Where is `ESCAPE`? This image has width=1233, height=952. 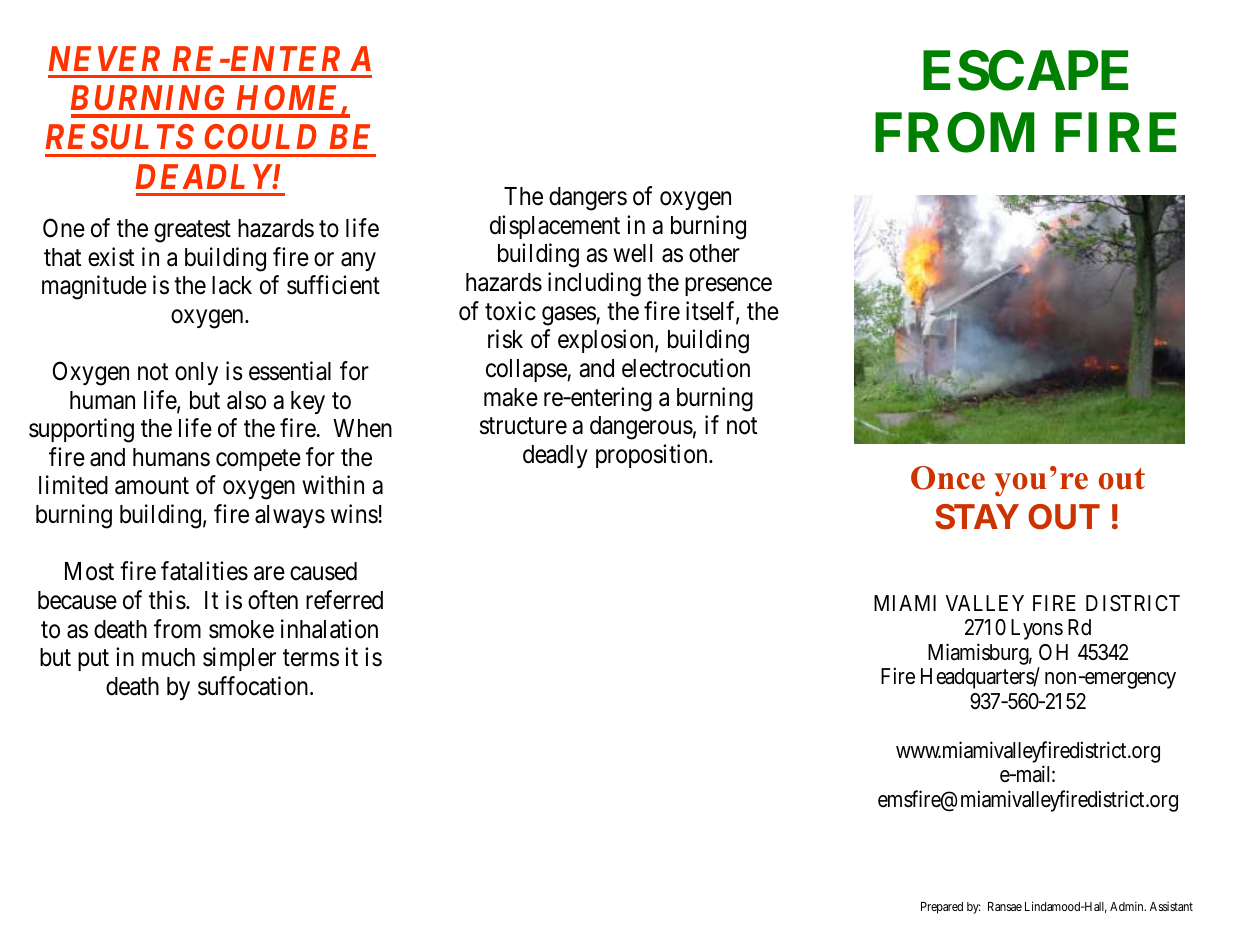
ESCAPE is located at coordinates (1025, 70).
